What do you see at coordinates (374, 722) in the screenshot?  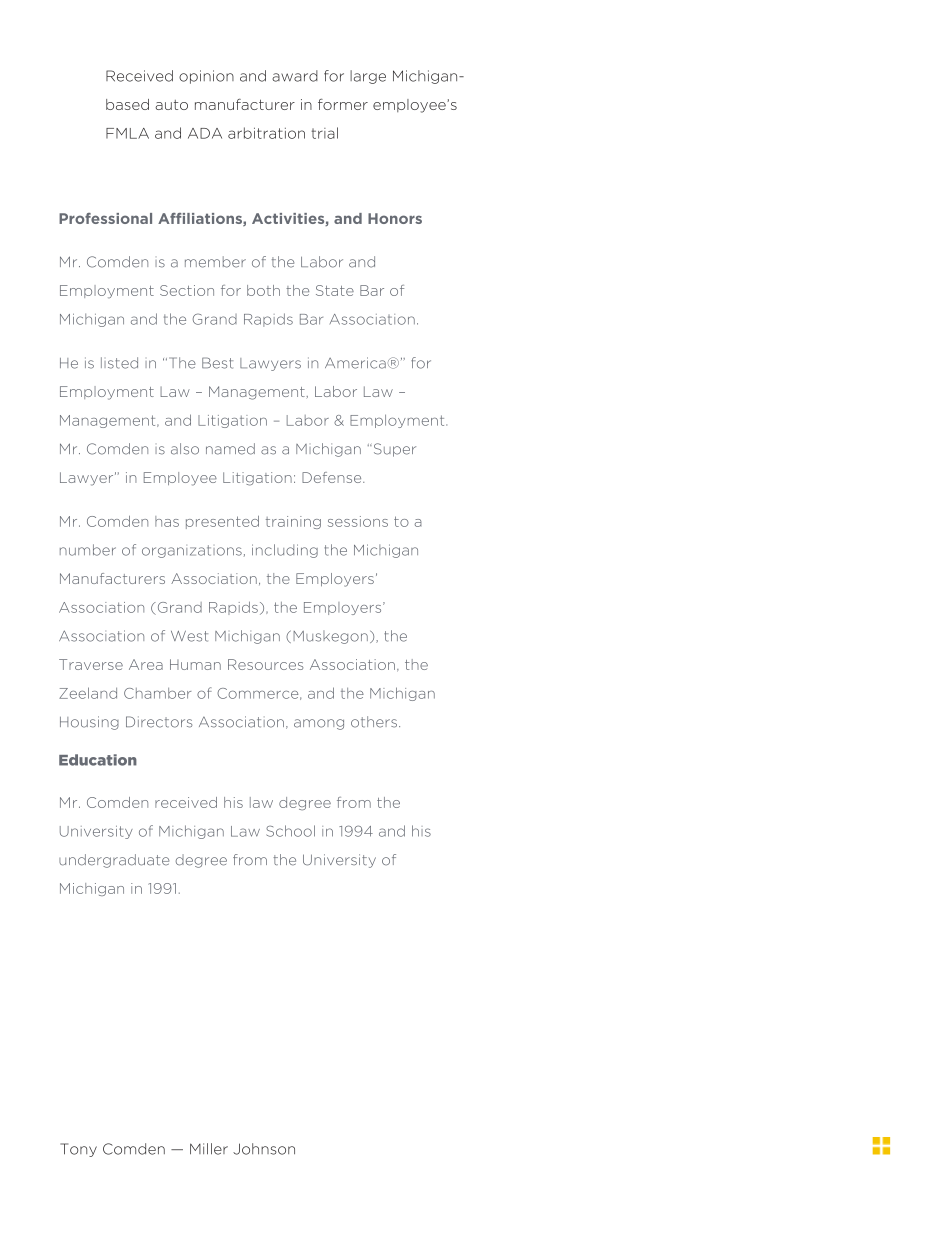 I see `others` at bounding box center [374, 722].
